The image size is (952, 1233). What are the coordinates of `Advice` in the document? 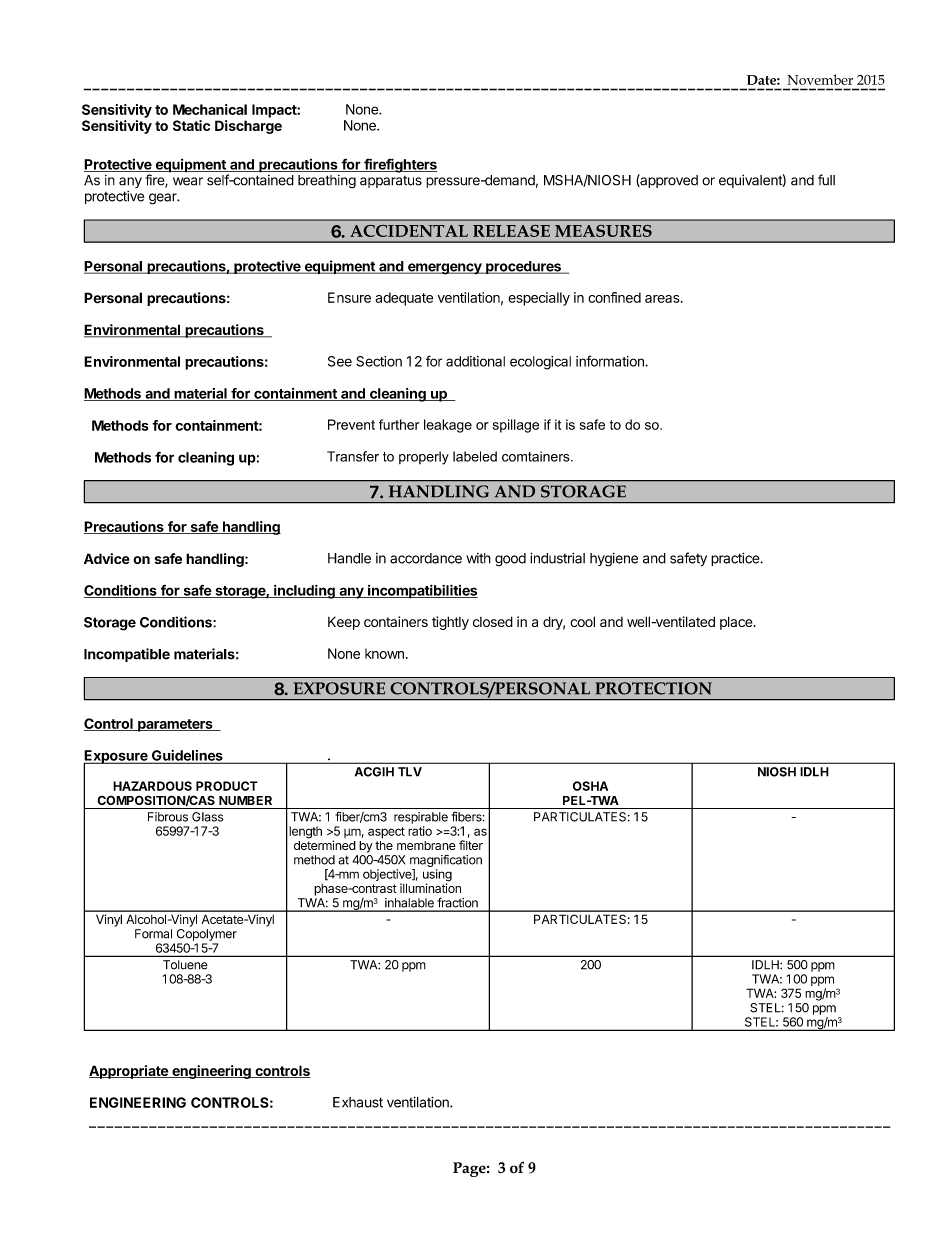 It's located at (107, 558).
